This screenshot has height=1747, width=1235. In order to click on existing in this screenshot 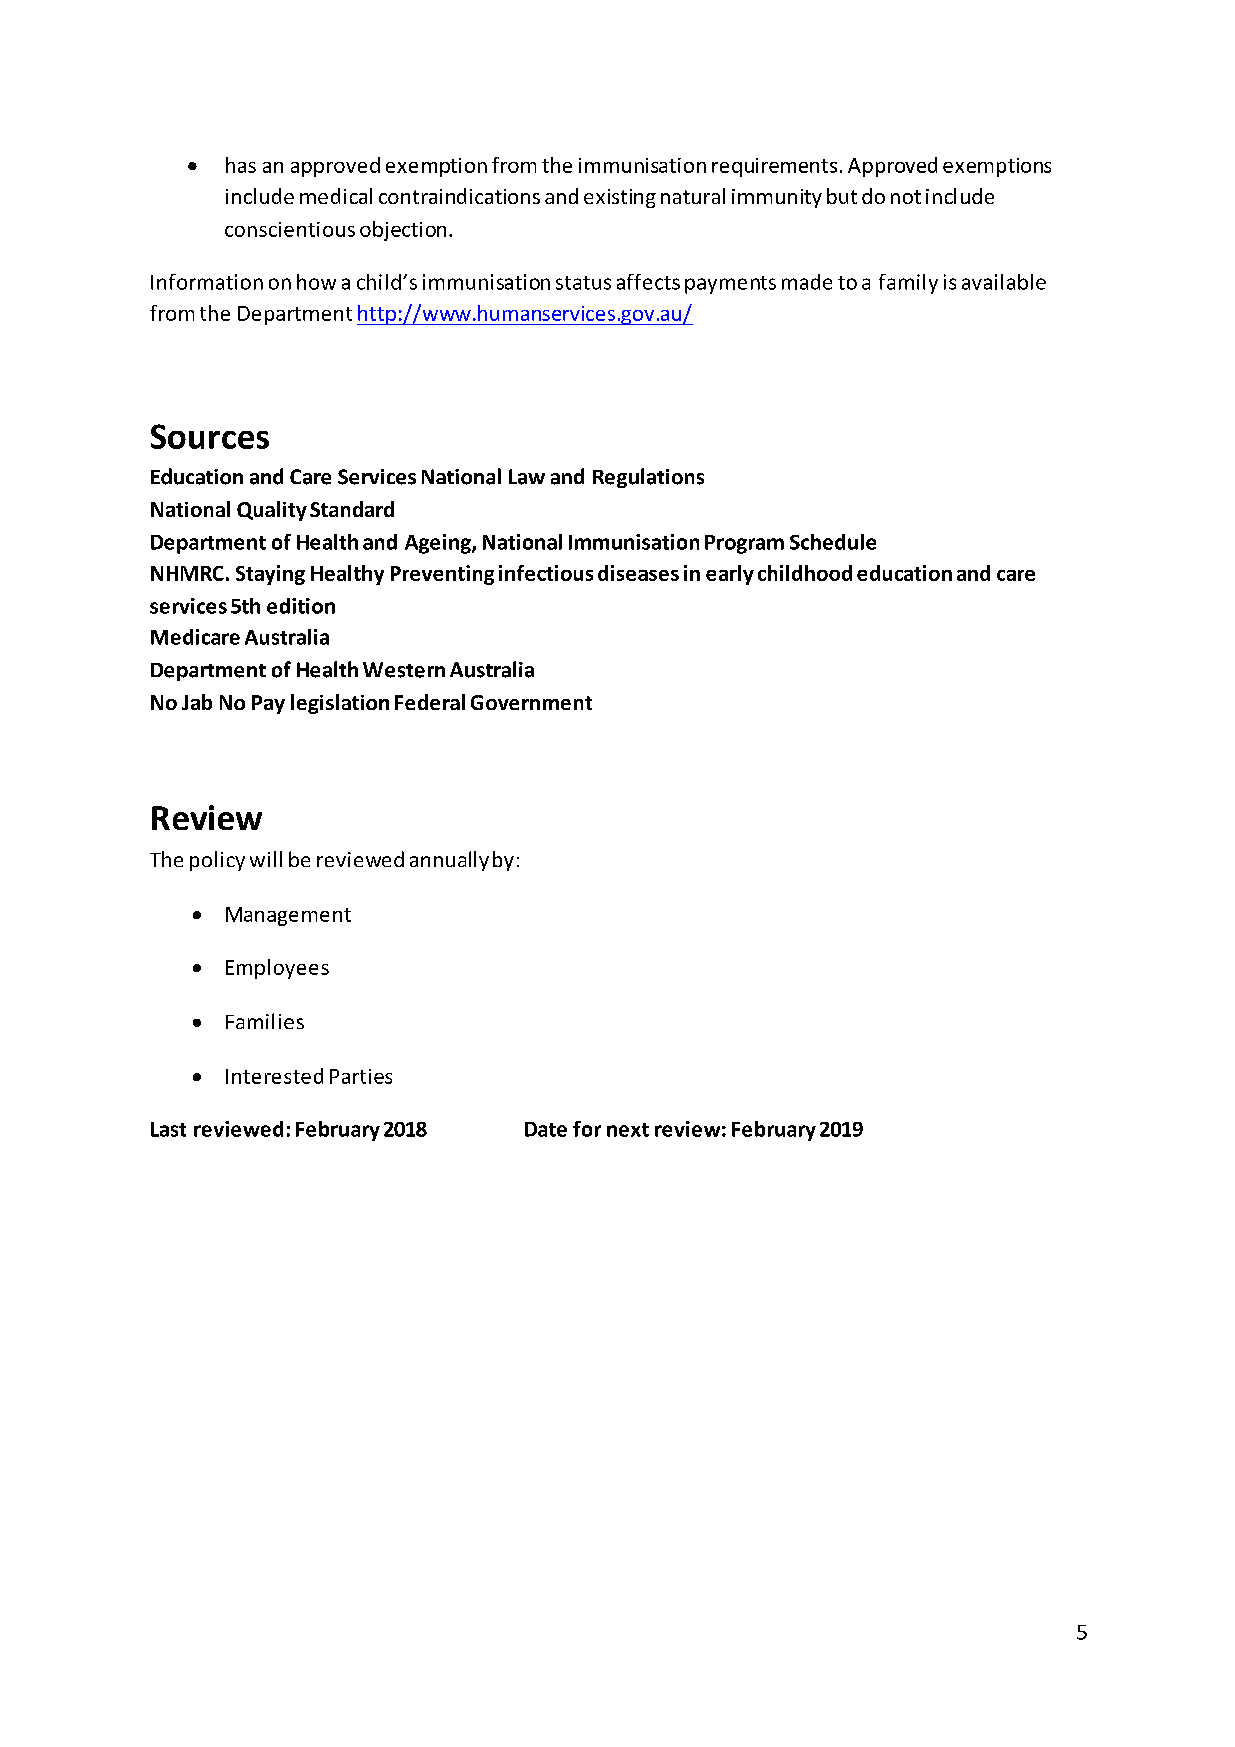, I will do `click(620, 198)`.
